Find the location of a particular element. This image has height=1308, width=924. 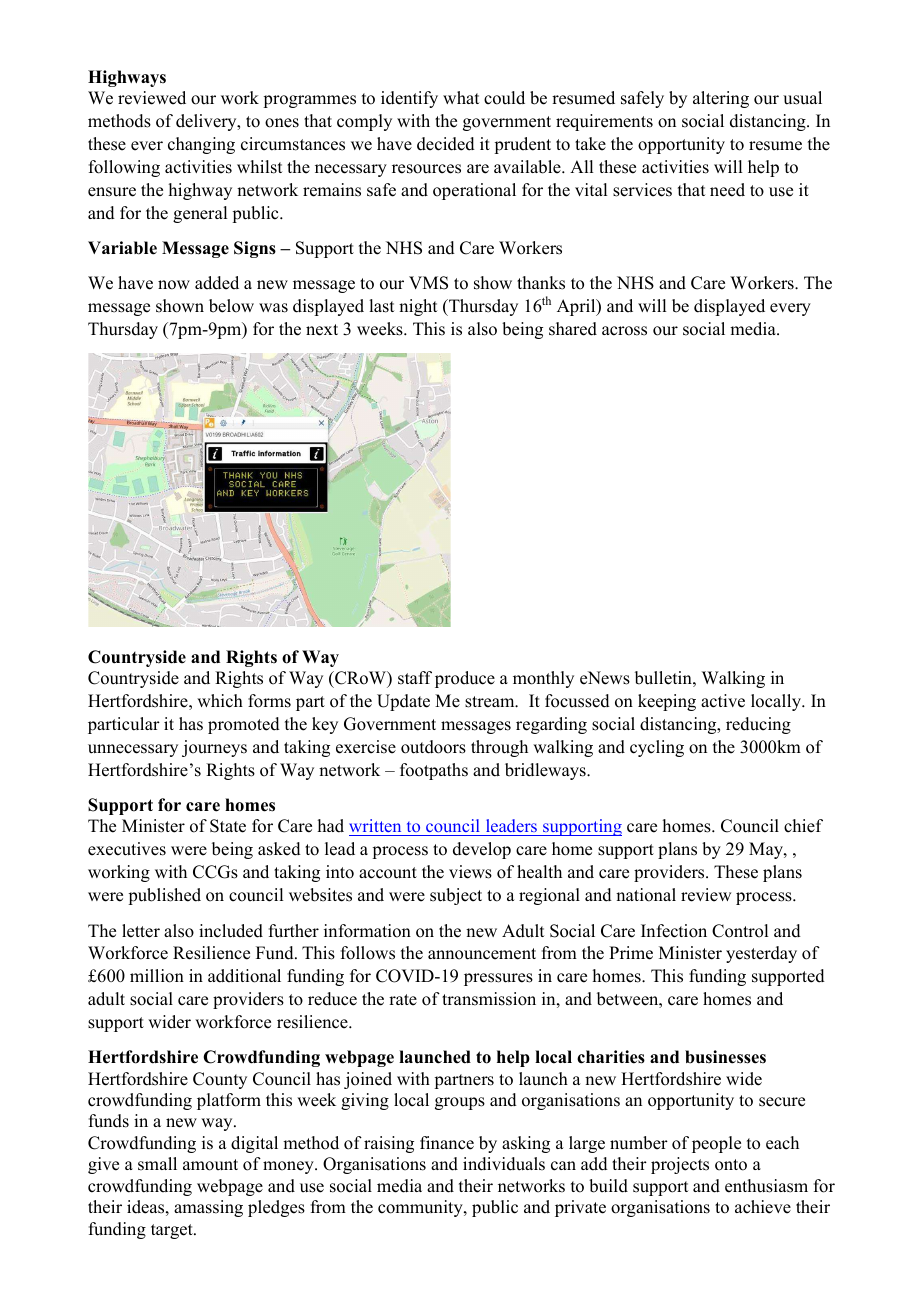

which is located at coordinates (220, 701).
